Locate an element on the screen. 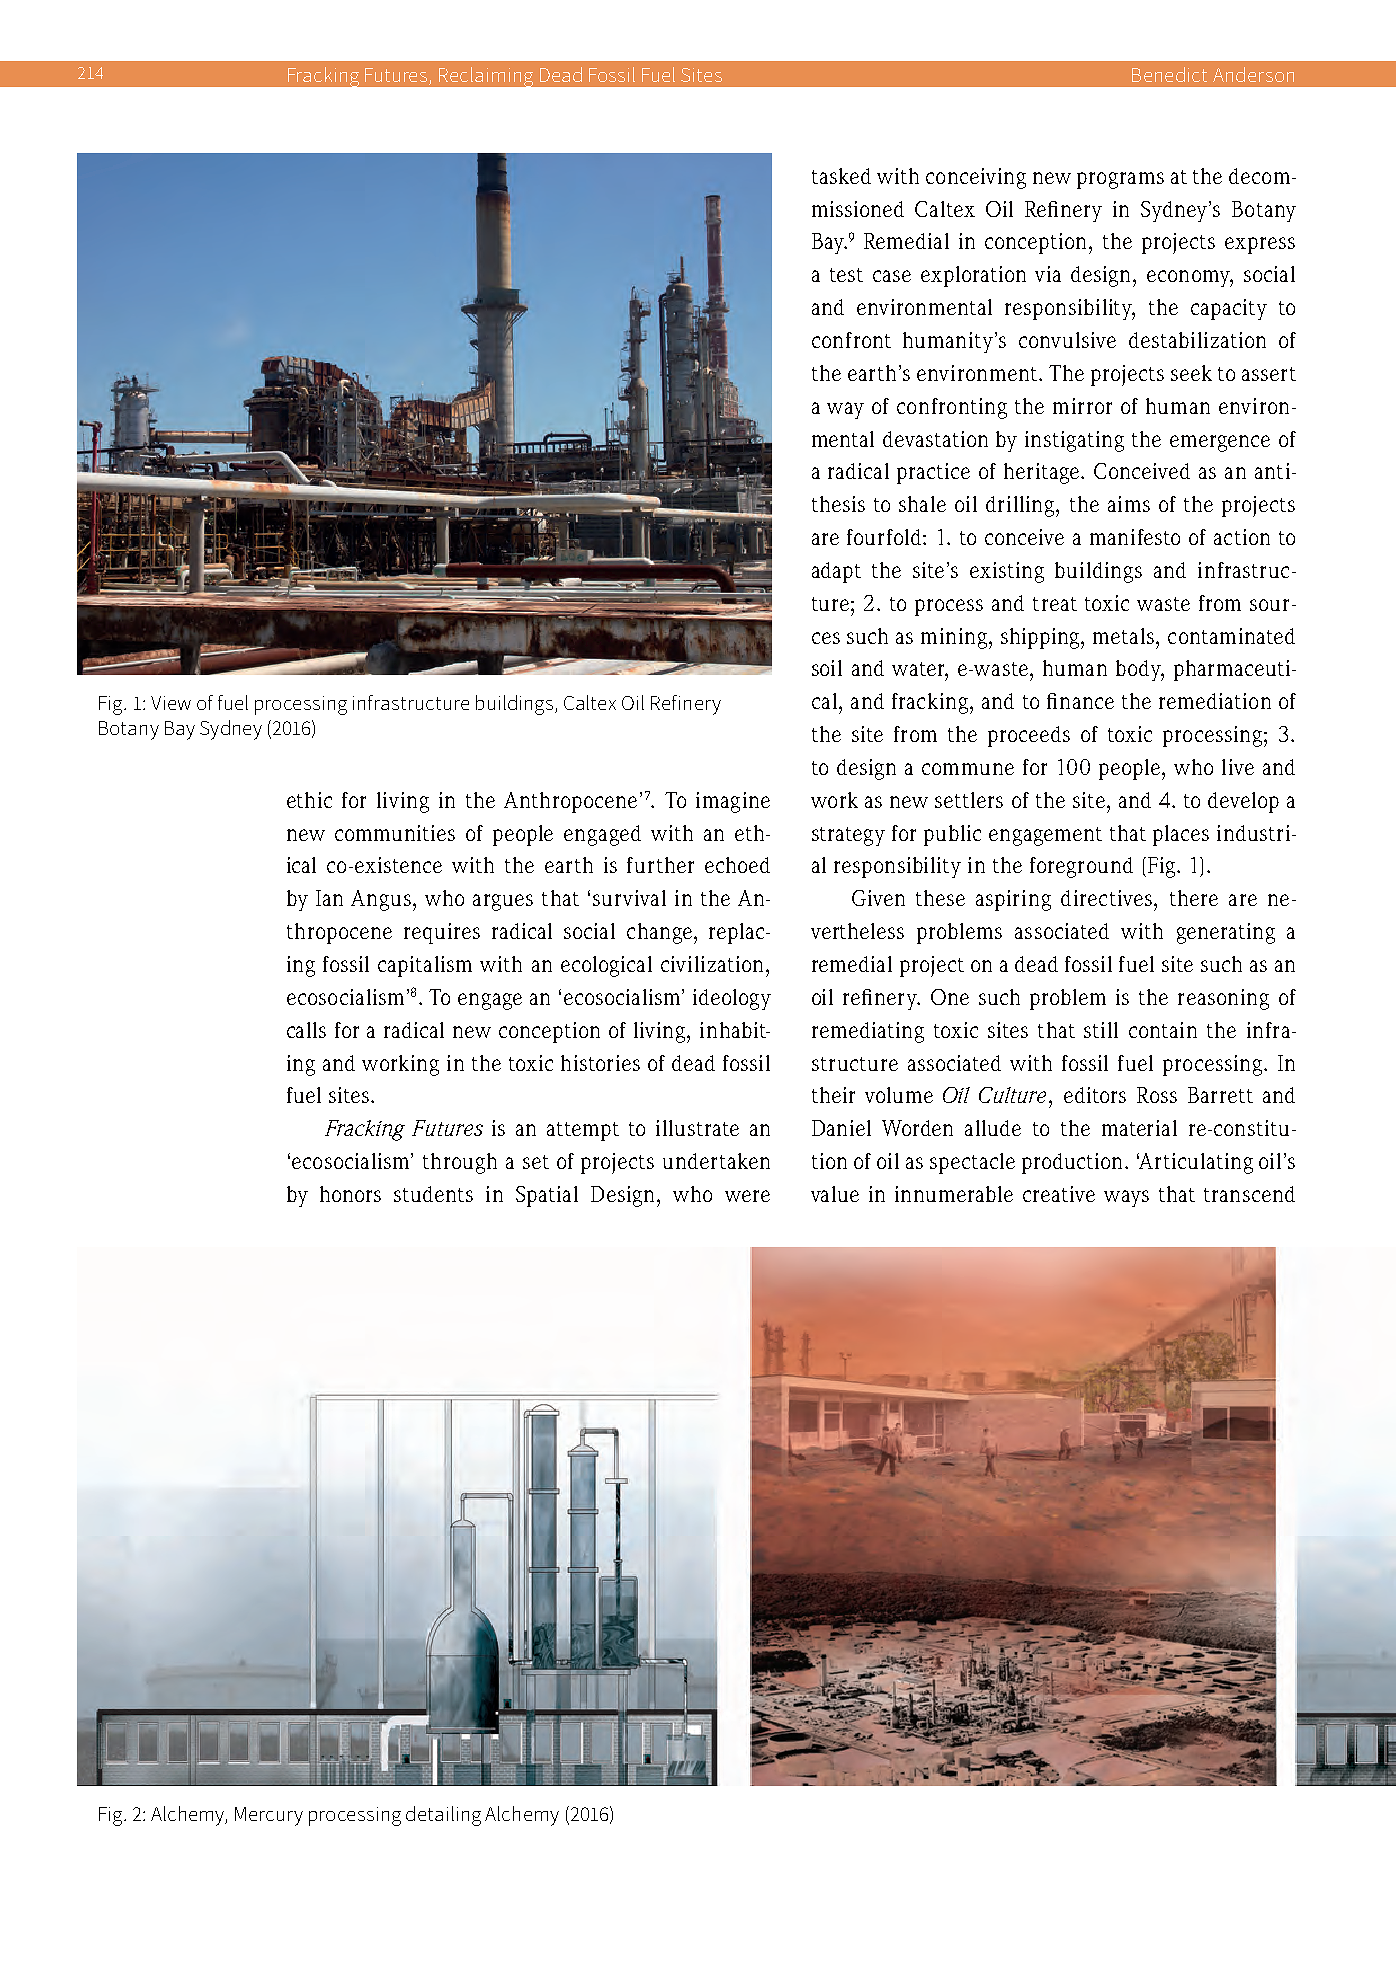  soil is located at coordinates (827, 668).
